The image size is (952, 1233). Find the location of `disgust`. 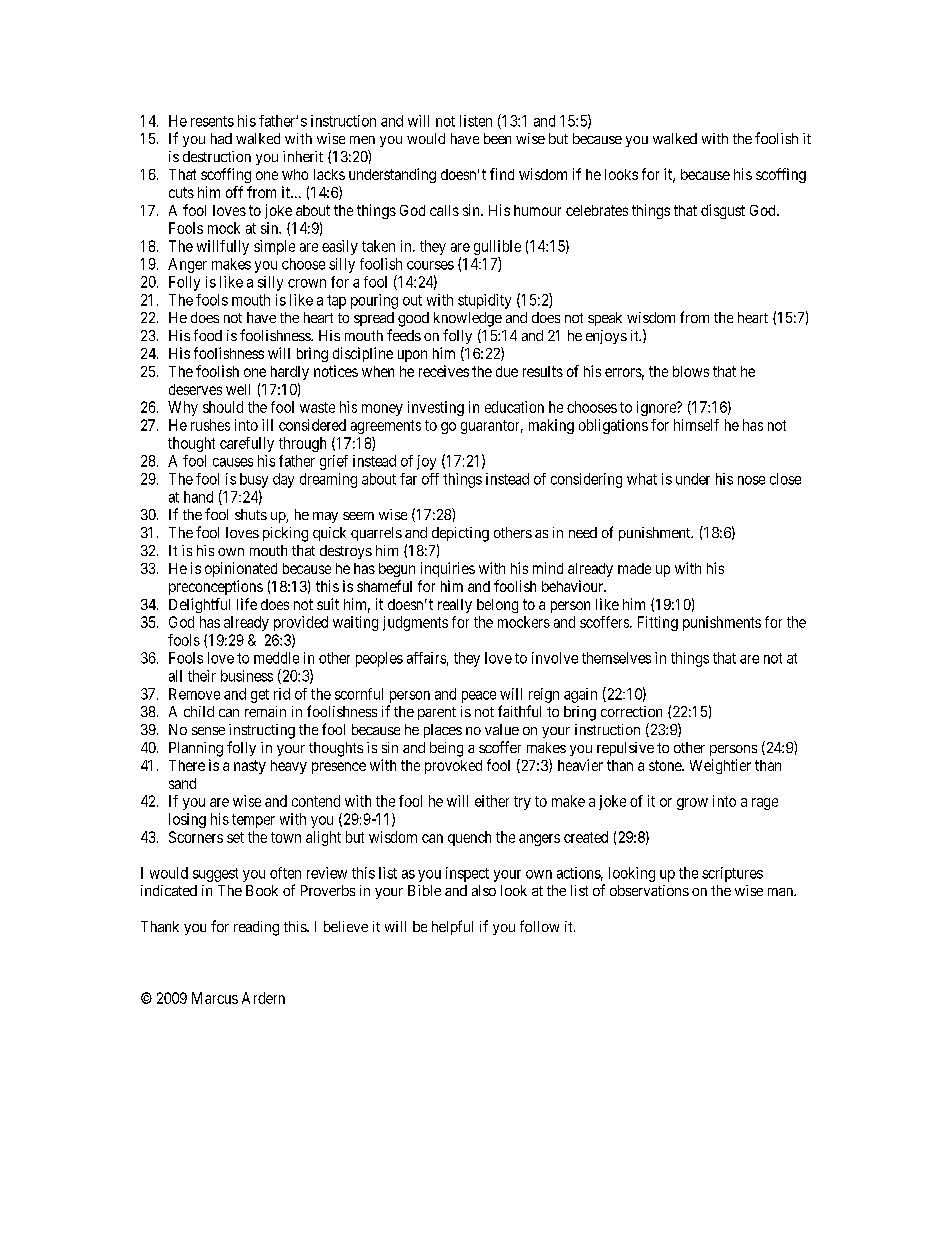

disgust is located at coordinates (723, 211).
